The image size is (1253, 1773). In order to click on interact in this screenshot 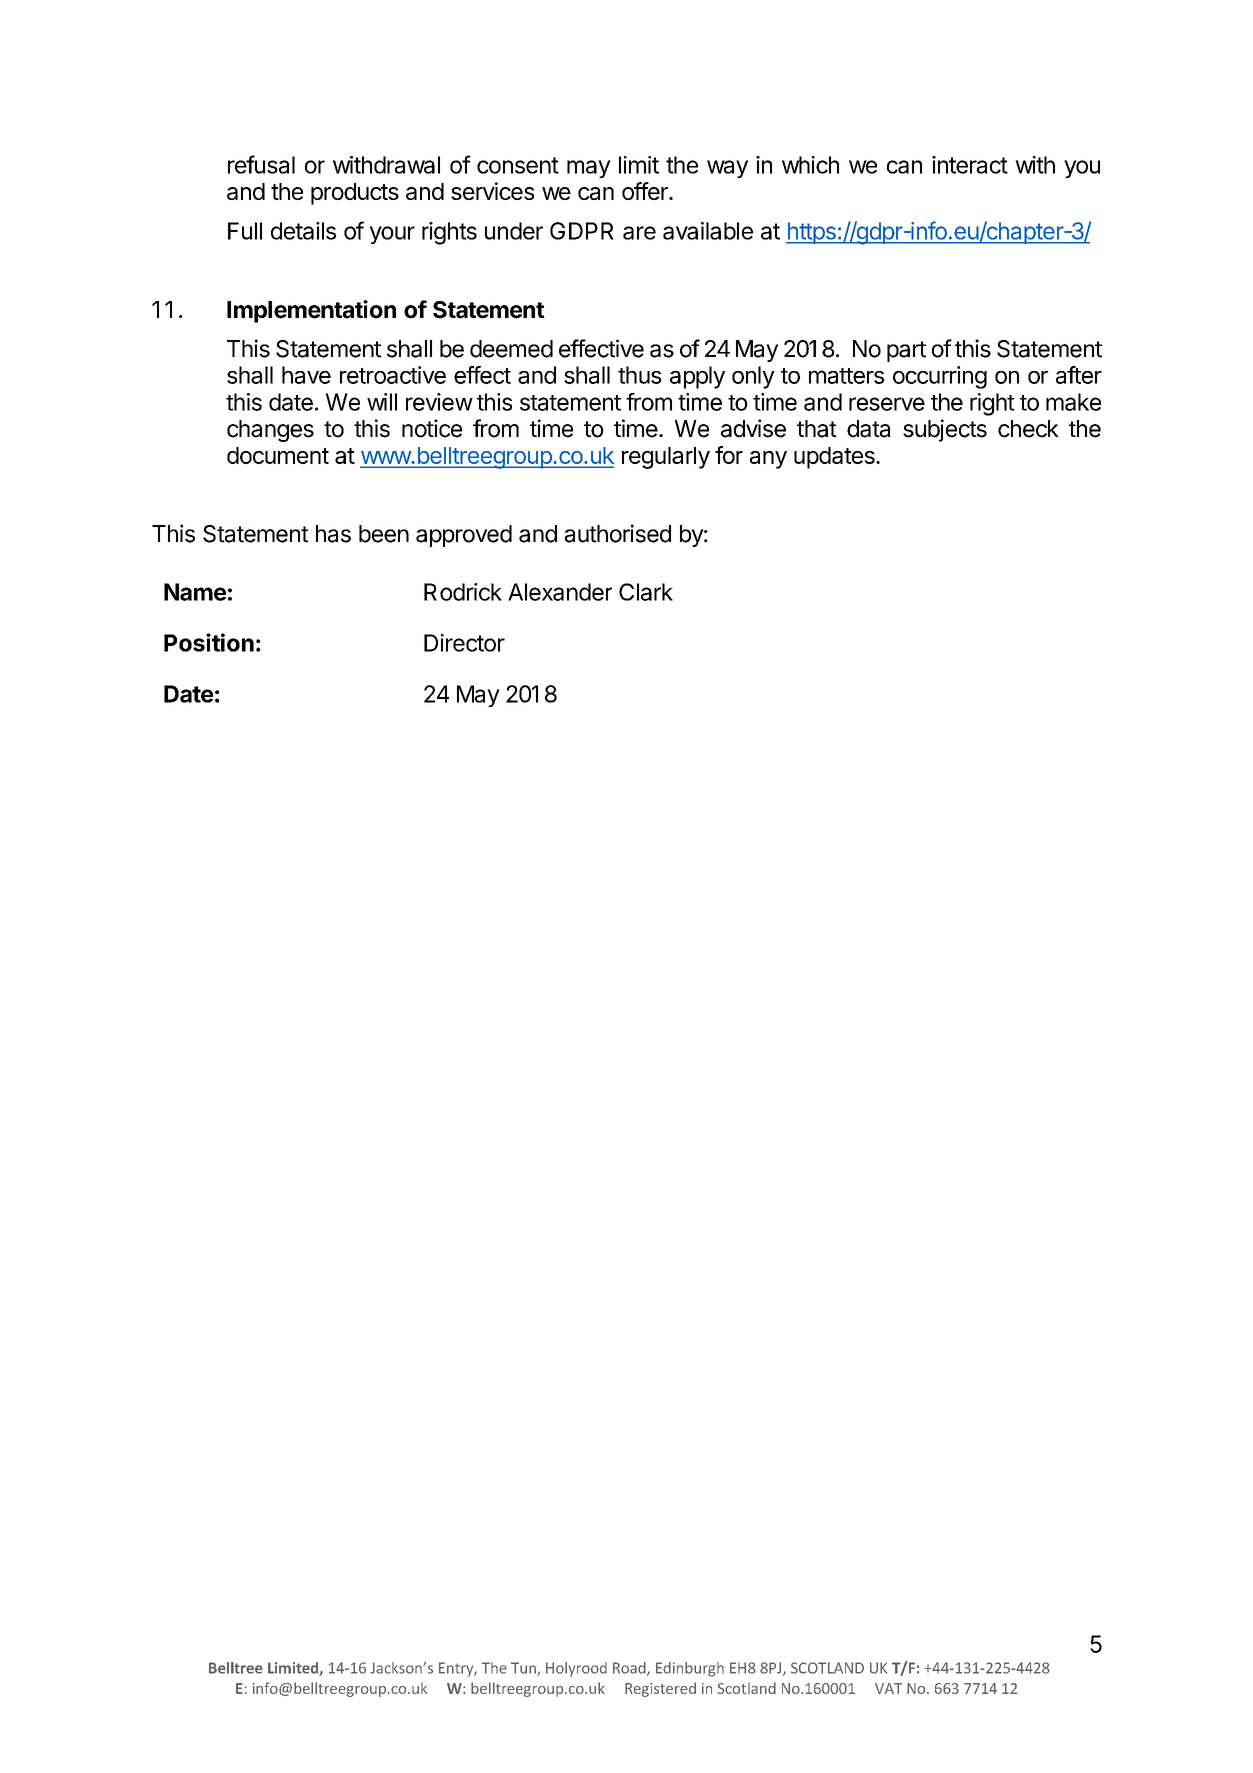, I will do `click(970, 165)`.
